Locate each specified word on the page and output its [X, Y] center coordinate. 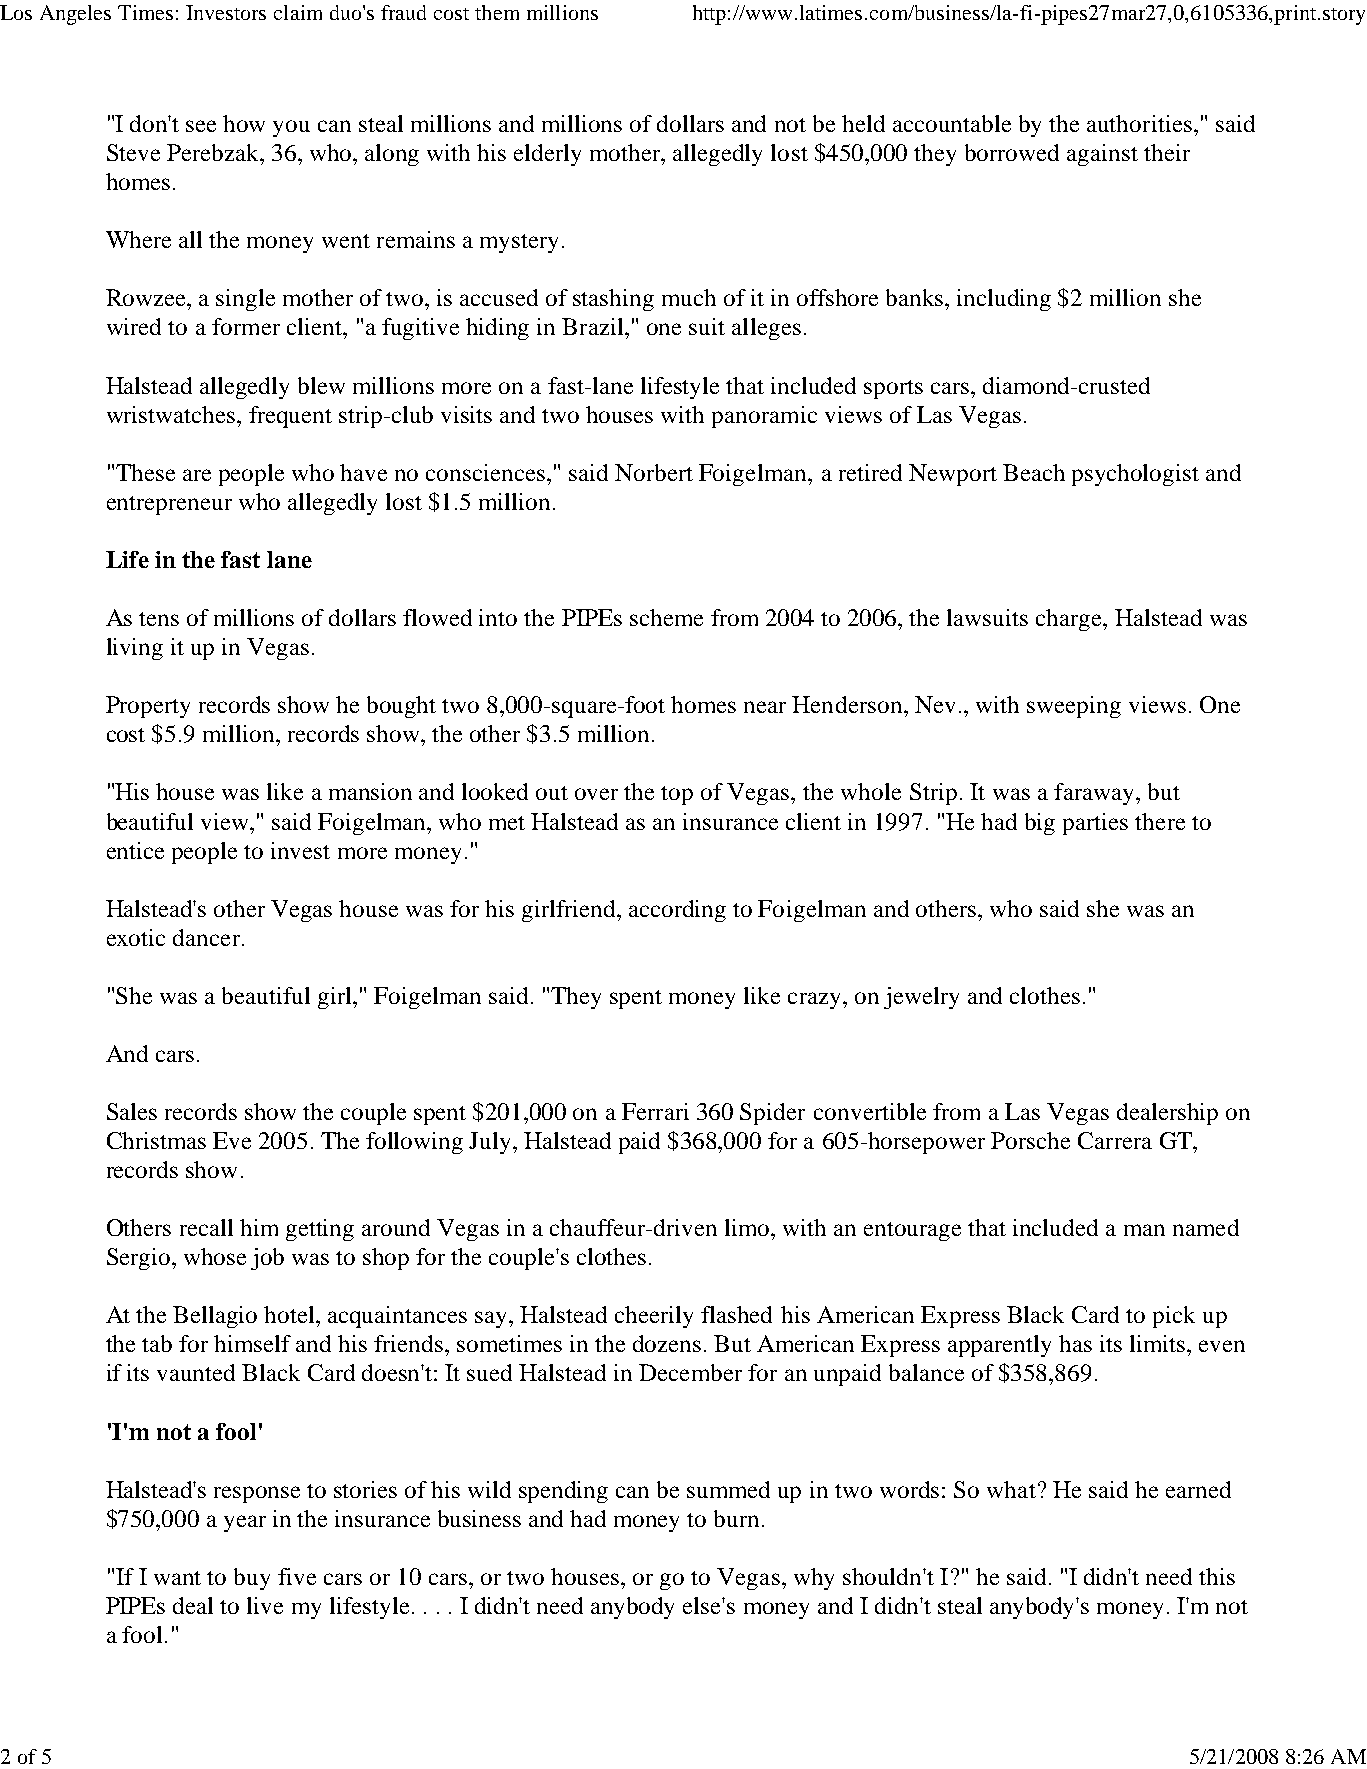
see [201, 126]
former [246, 326]
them [497, 12]
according [677, 911]
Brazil [594, 326]
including [1004, 300]
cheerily [654, 1317]
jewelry [921, 998]
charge [1070, 620]
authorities [1139, 123]
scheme [666, 617]
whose [215, 1256]
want [177, 1578]
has [1075, 1343]
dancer [206, 937]
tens [159, 619]
